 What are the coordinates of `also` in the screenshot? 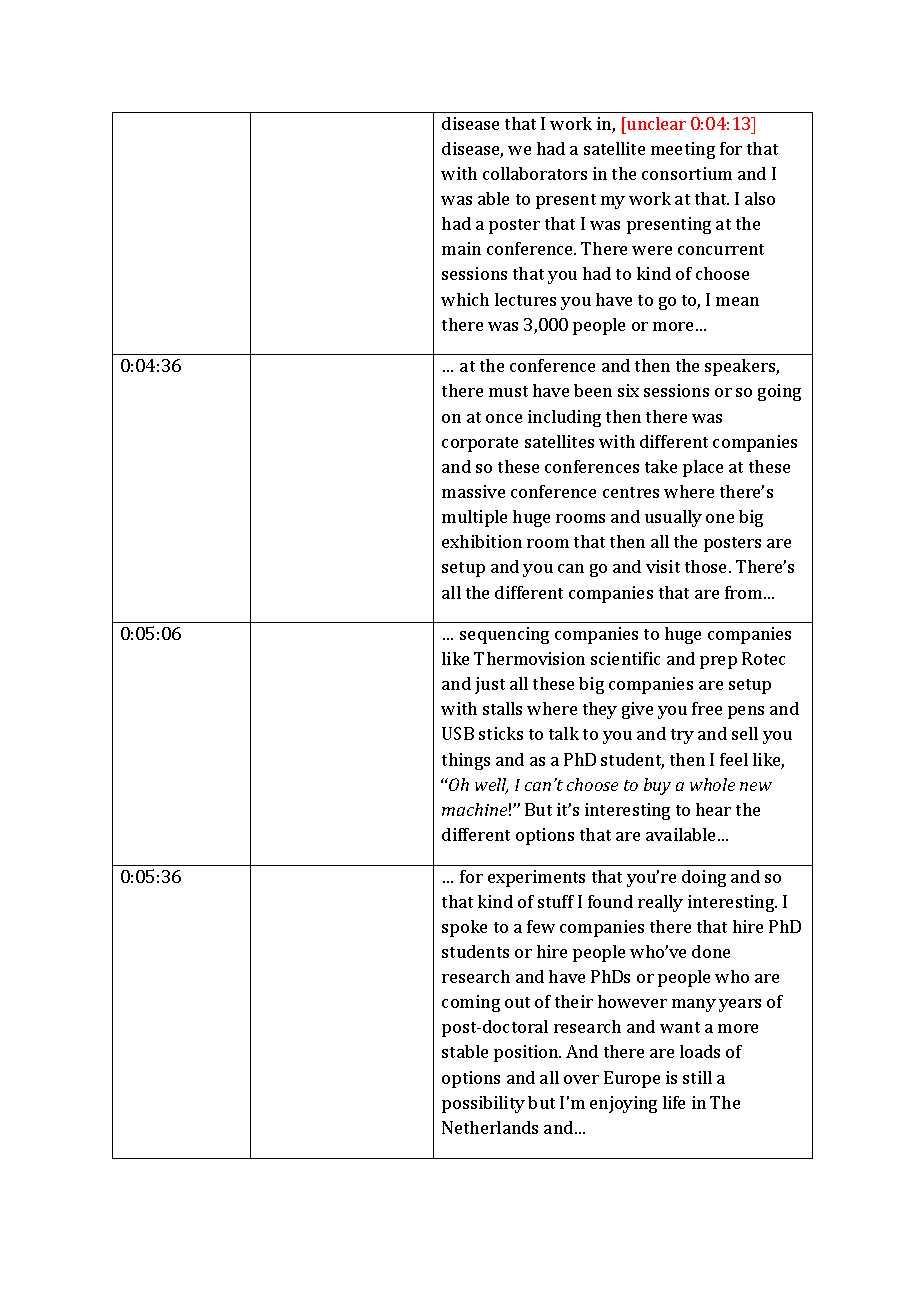 It's located at (760, 198).
